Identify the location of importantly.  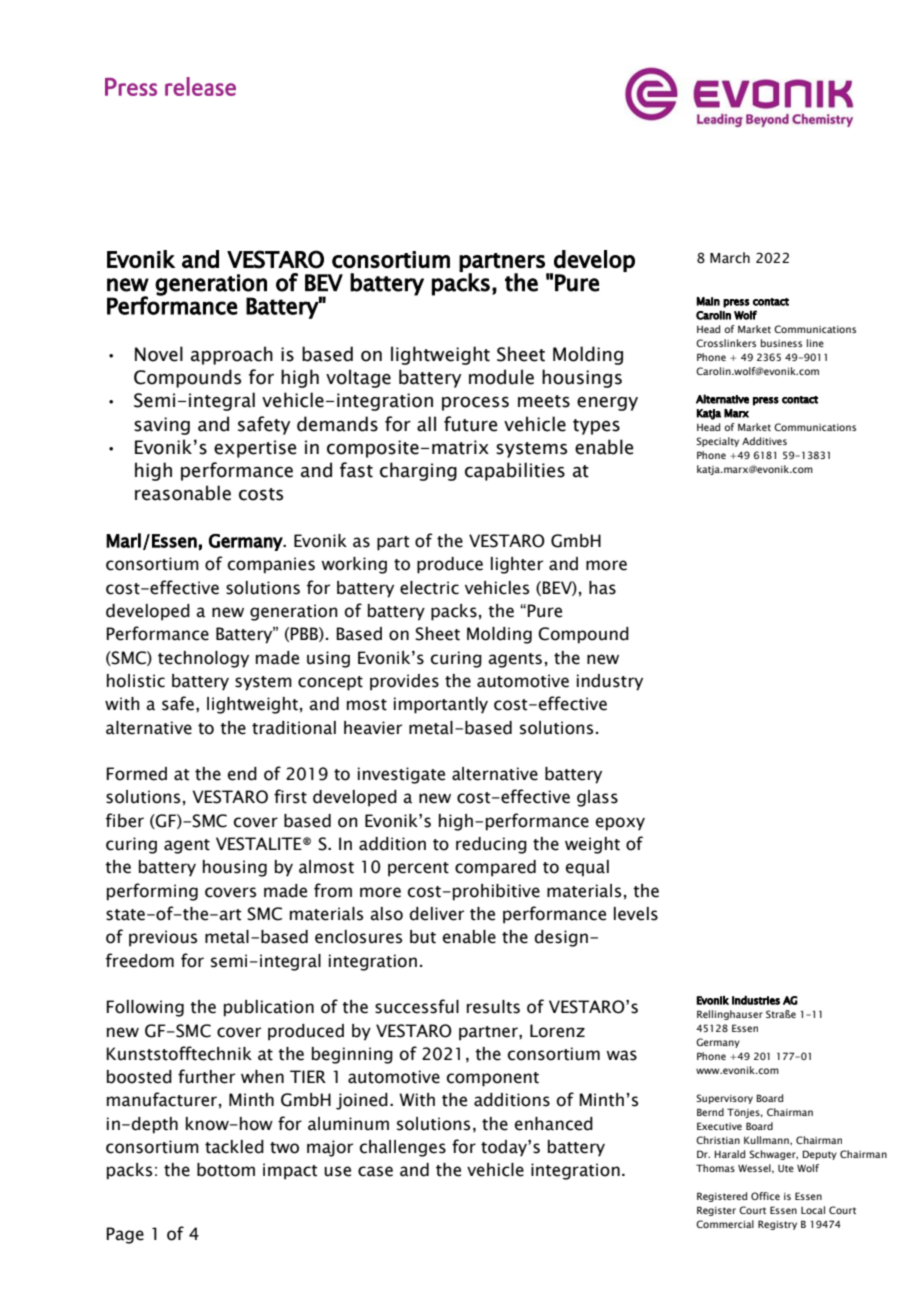
(441, 705).
